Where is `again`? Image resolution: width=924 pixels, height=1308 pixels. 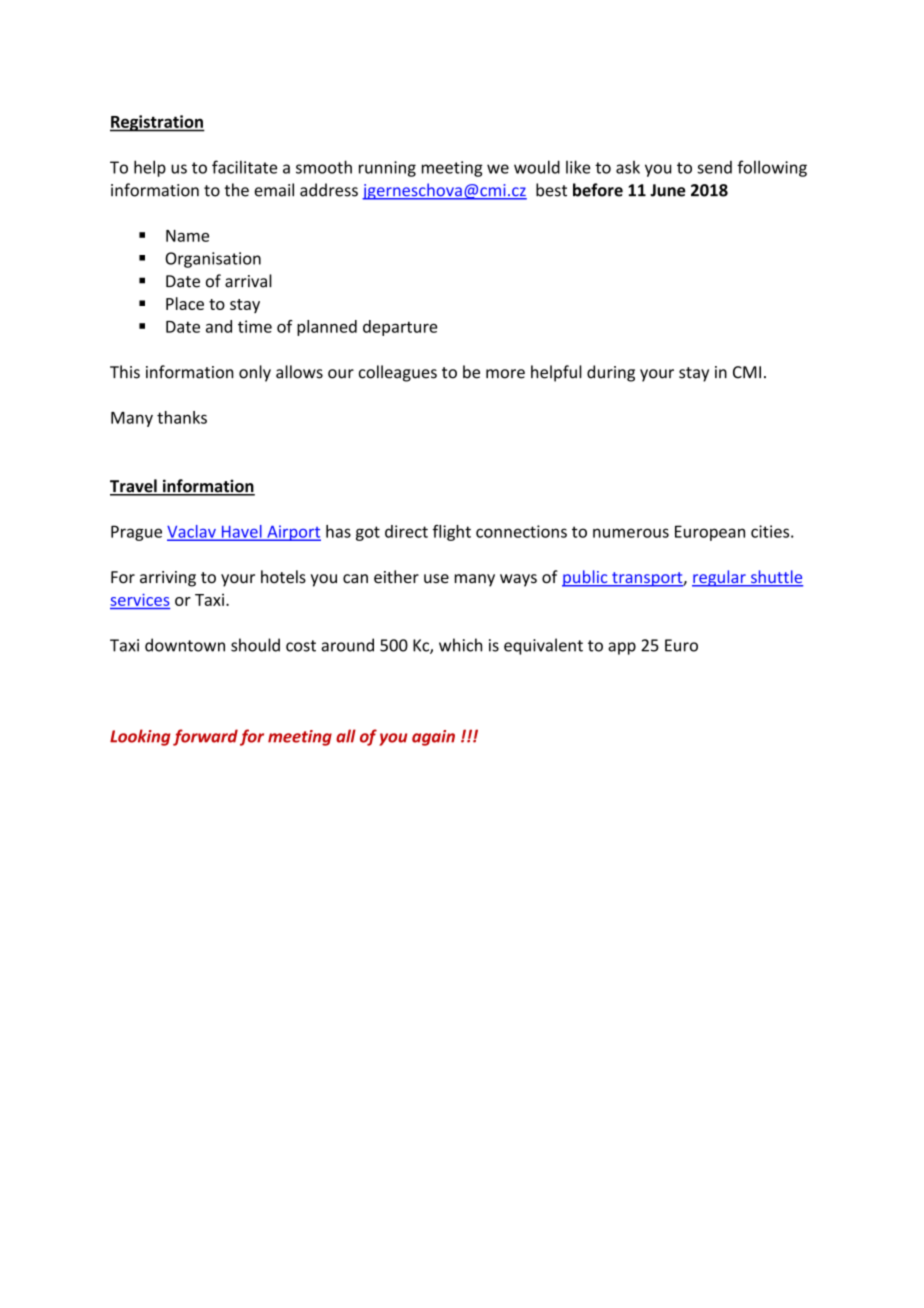 again is located at coordinates (433, 738).
